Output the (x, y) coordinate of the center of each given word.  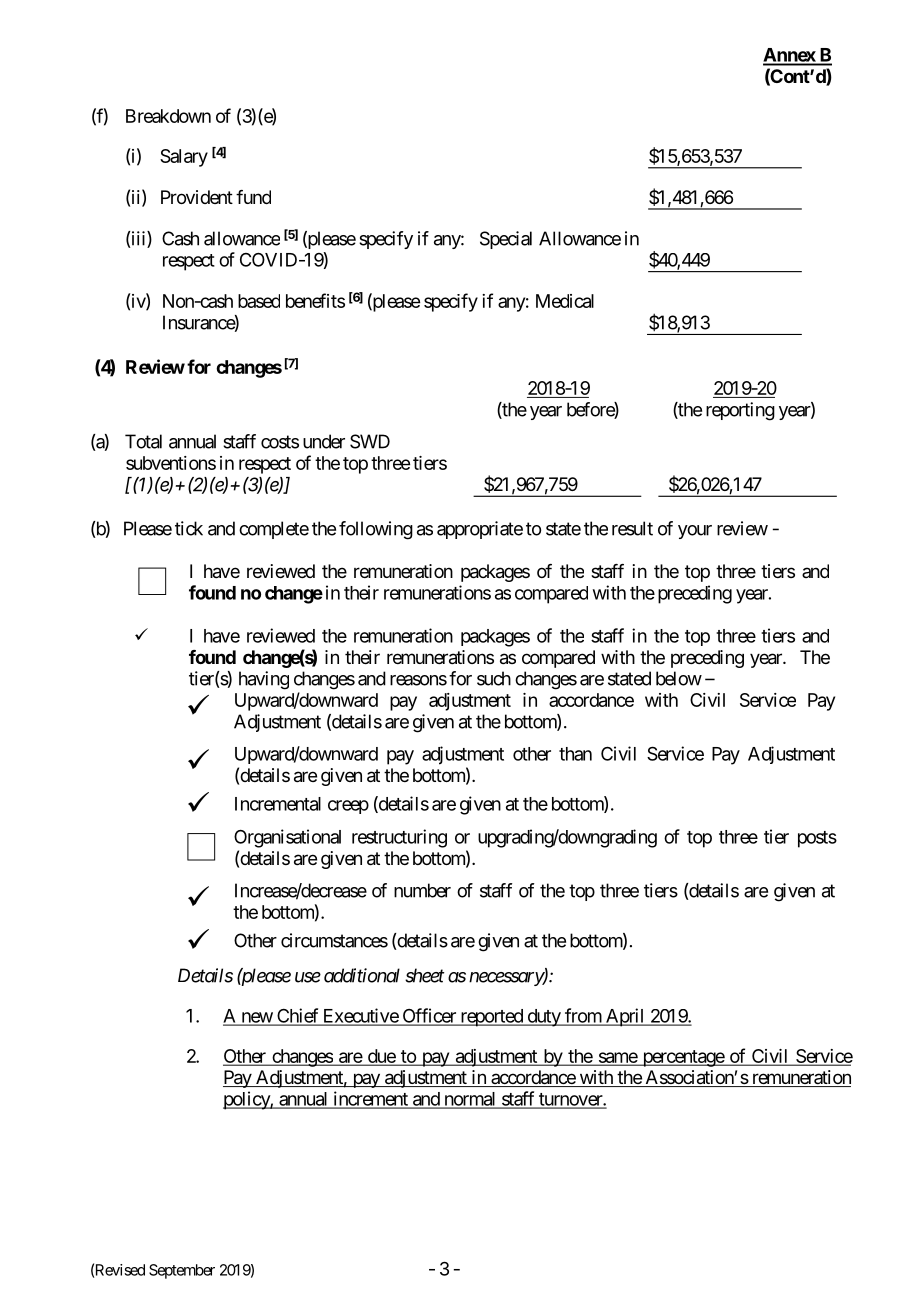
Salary (184, 158)
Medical (565, 301)
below (679, 678)
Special (506, 240)
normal (469, 1100)
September (182, 1271)
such (494, 678)
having (264, 680)
